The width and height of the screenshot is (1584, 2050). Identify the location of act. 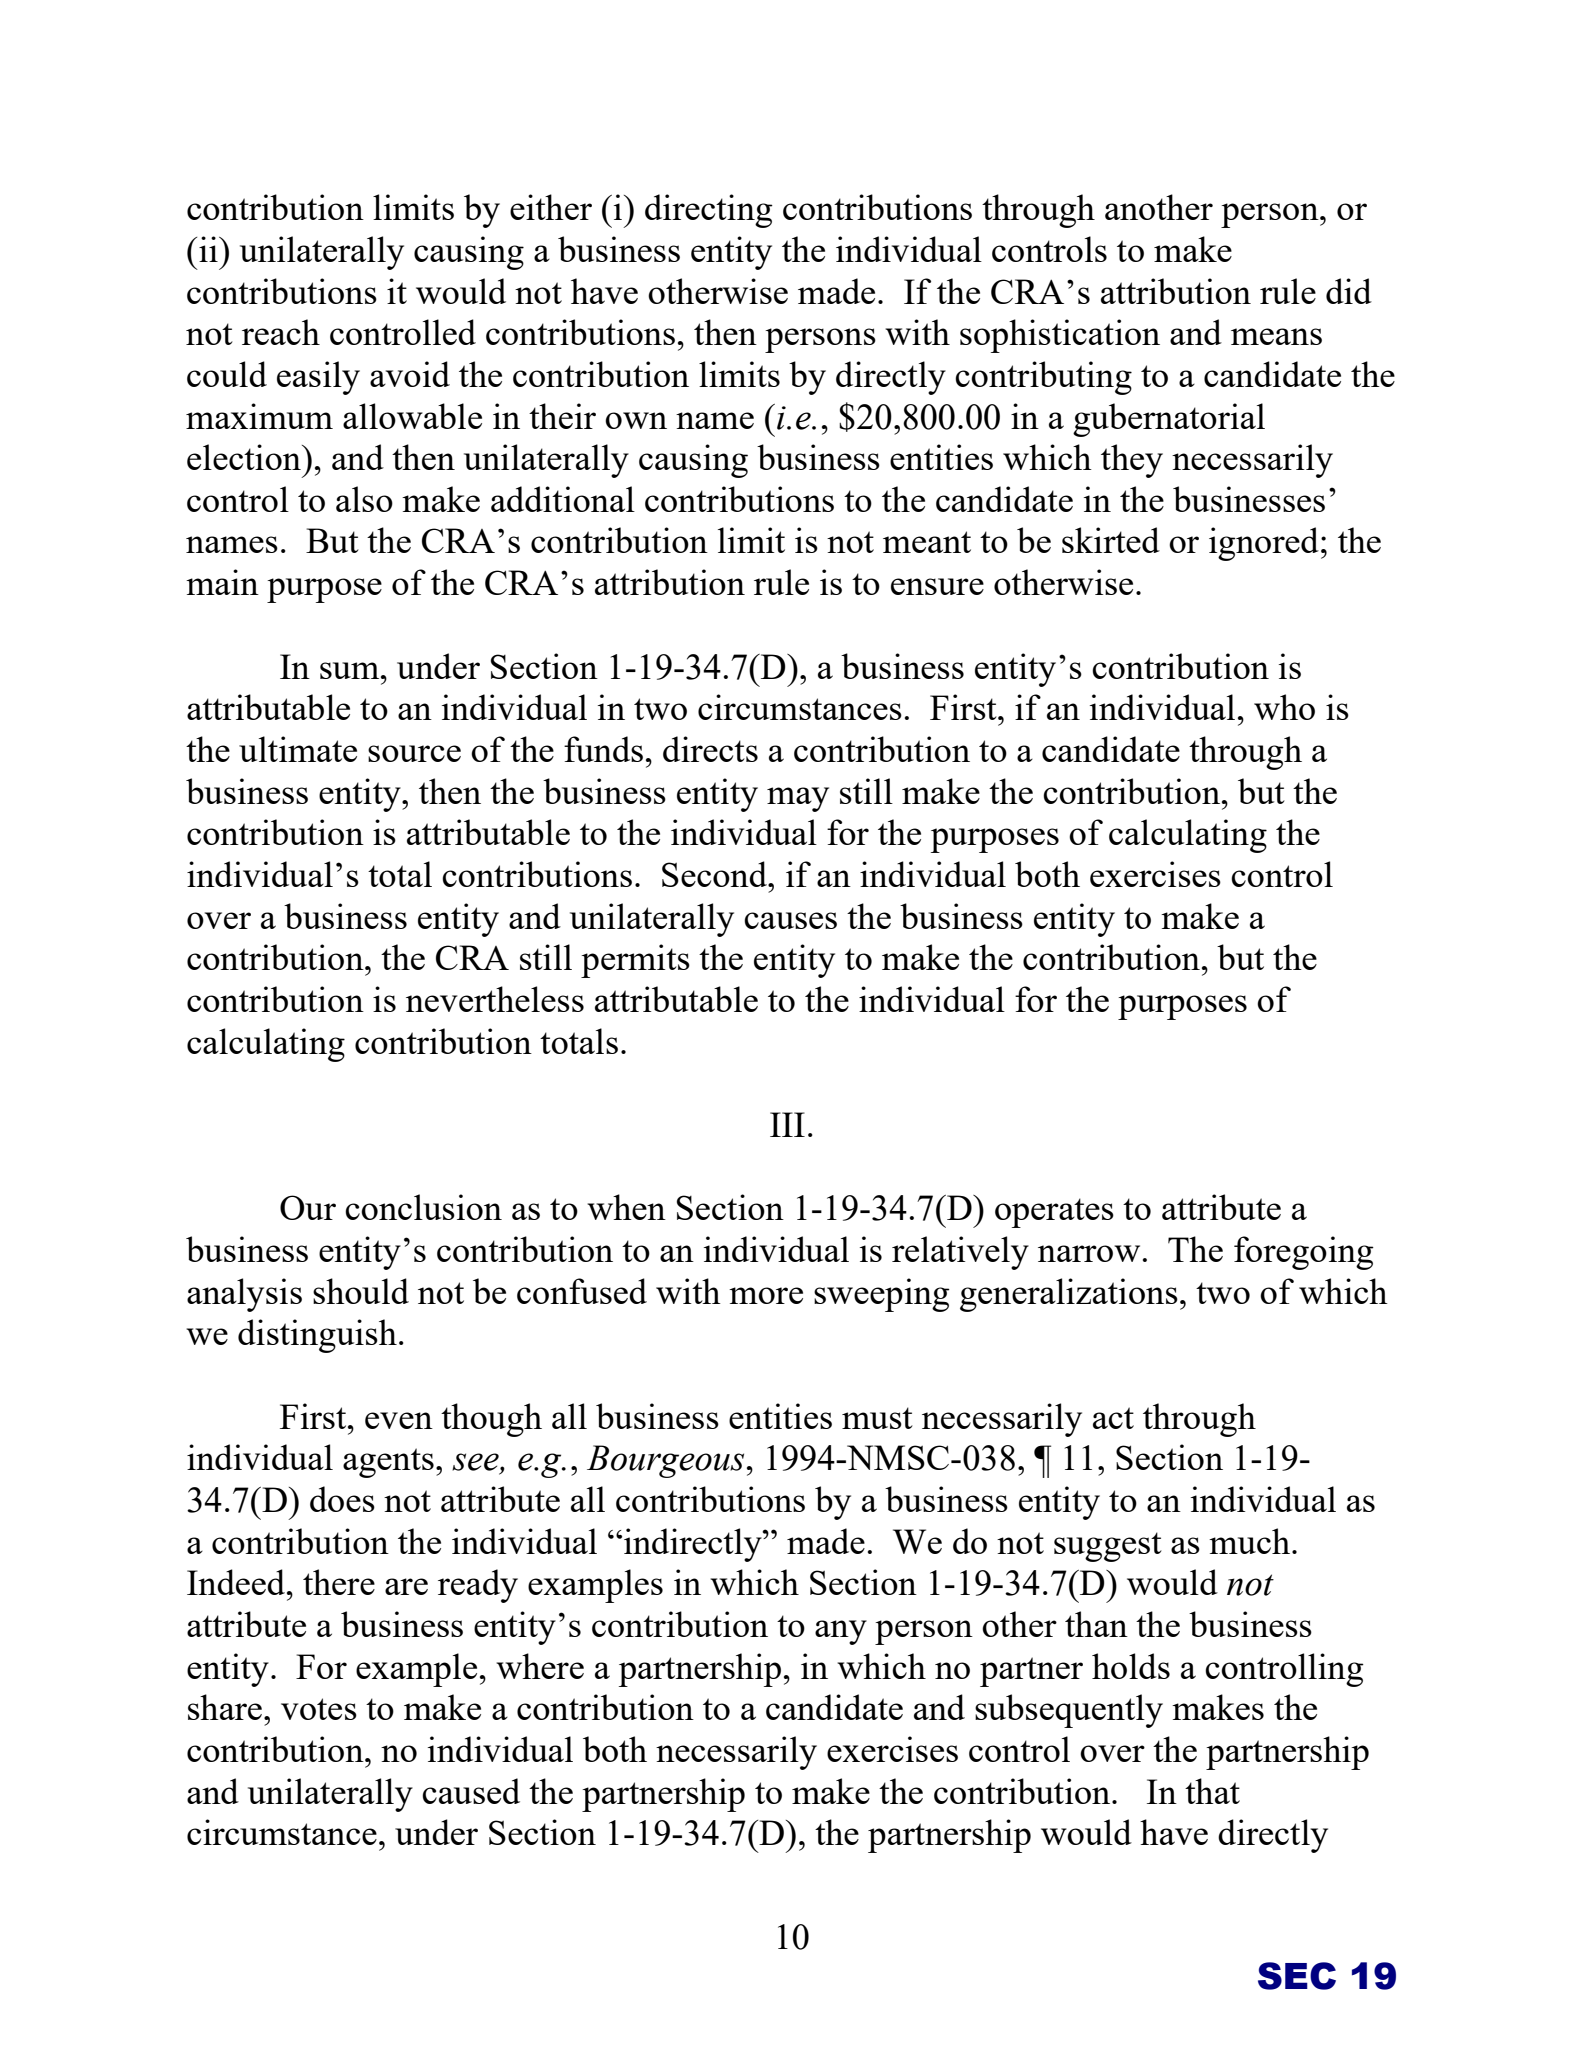
(1113, 1418).
